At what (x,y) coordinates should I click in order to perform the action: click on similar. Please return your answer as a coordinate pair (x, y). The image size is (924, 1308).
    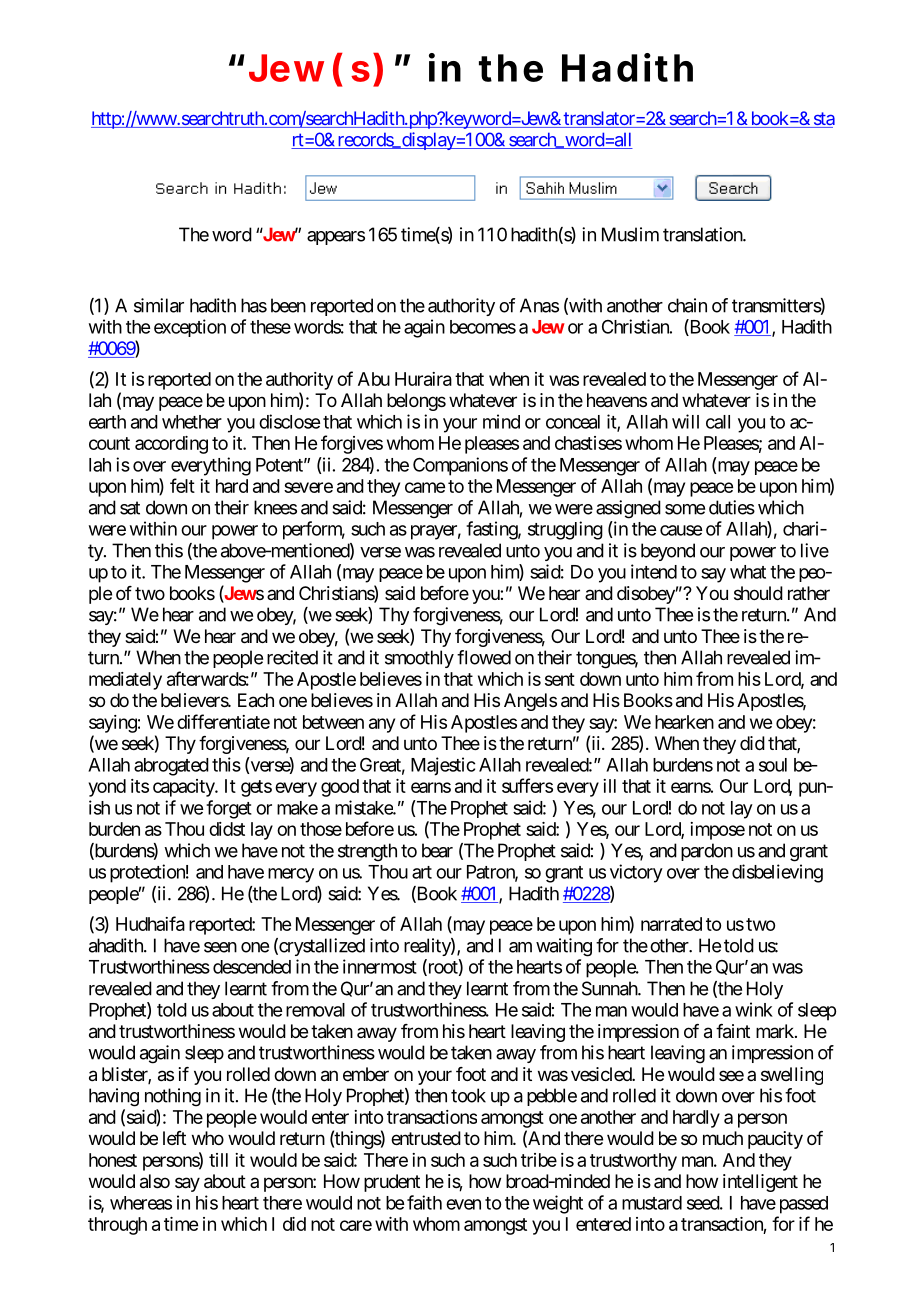
    Looking at the image, I should click on (159, 305).
